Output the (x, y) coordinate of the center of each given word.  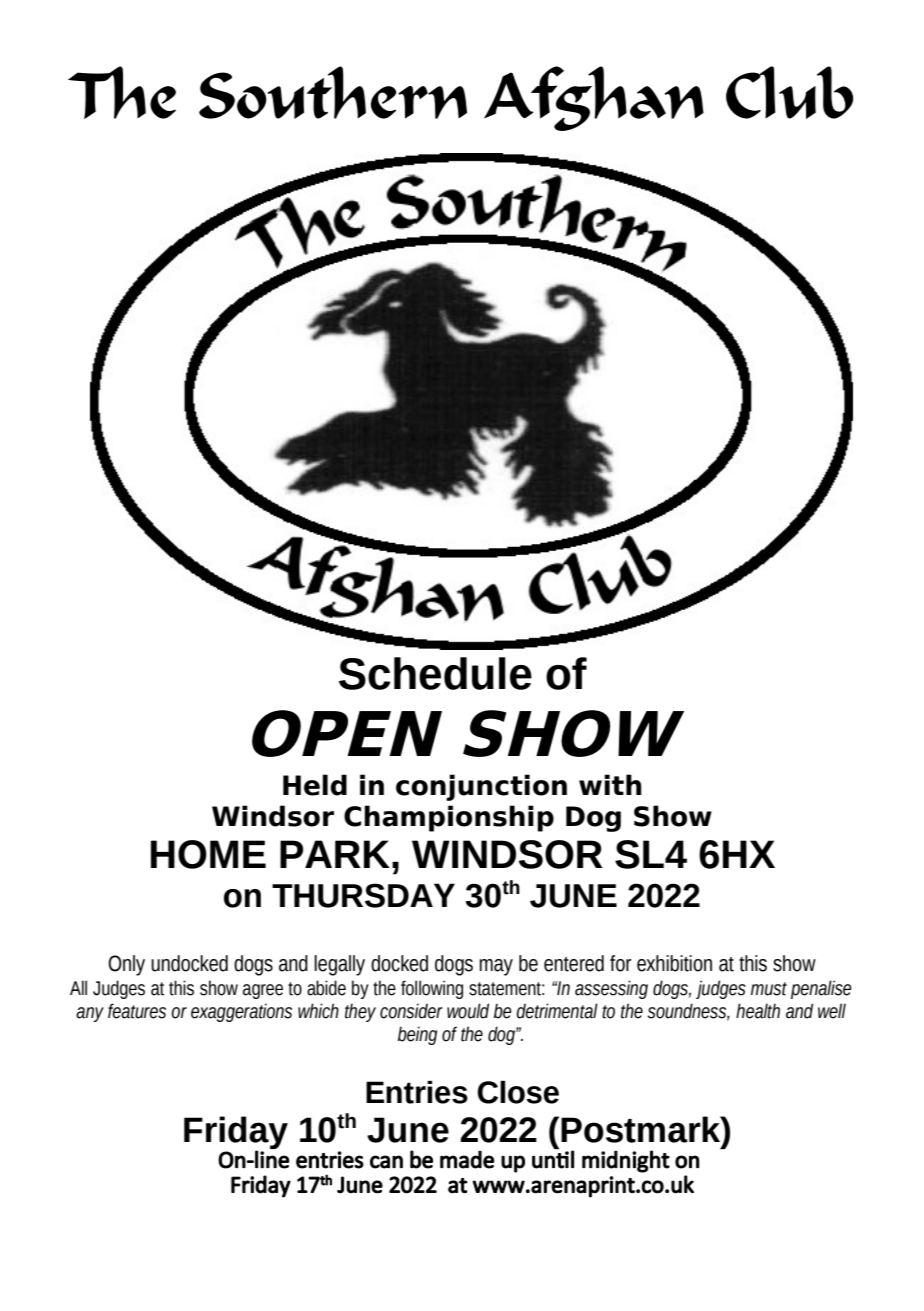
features (137, 1011)
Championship (449, 818)
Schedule (435, 673)
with (610, 784)
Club (789, 92)
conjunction (481, 787)
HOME (208, 854)
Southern (333, 92)
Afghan (594, 98)
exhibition (674, 963)
